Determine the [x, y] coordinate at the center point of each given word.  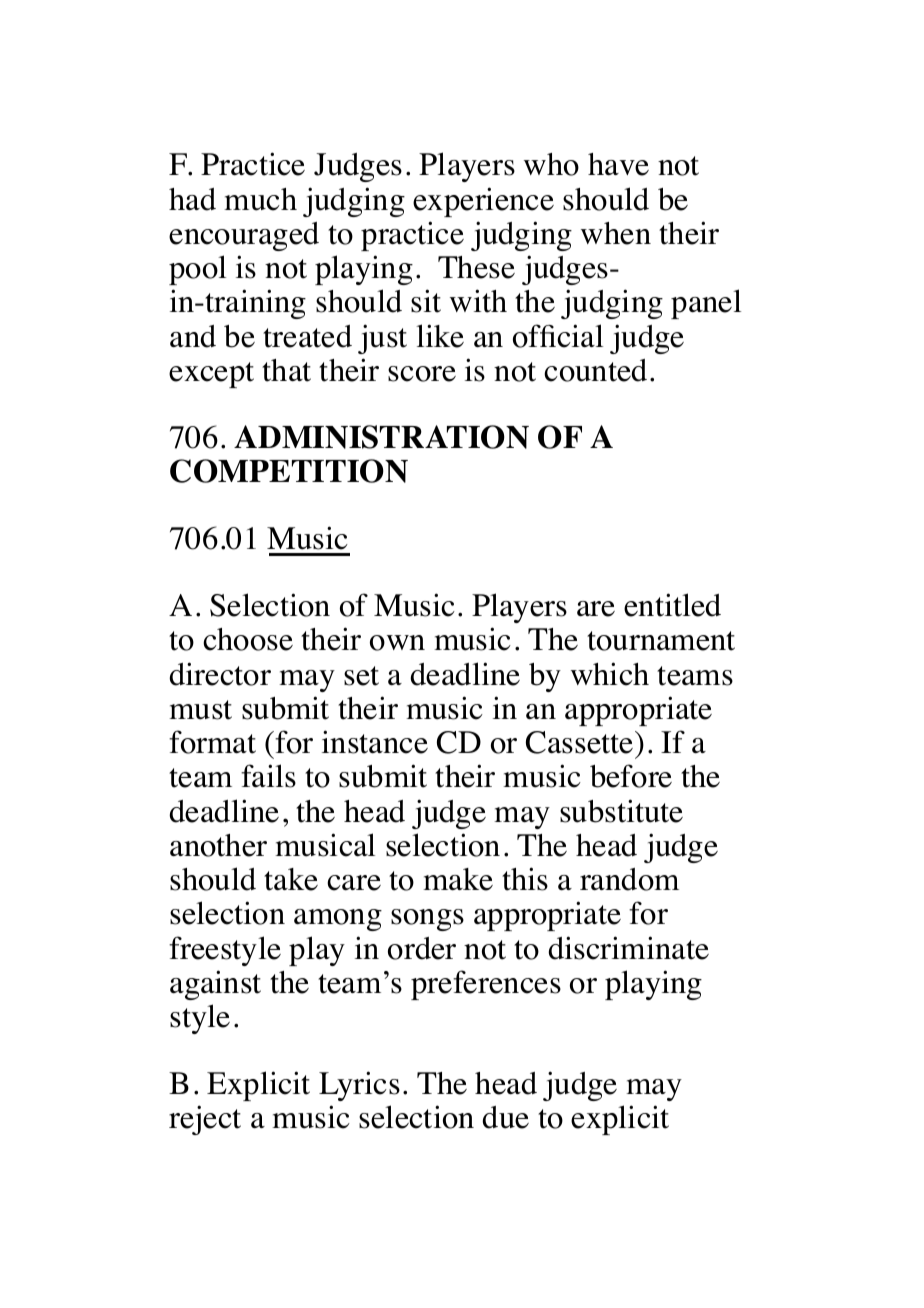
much [260, 199]
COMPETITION [289, 471]
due [505, 1117]
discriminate [628, 948]
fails [268, 776]
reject [205, 1120]
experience [483, 202]
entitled [672, 605]
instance [375, 742]
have [618, 164]
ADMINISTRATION [381, 437]
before [631, 776]
